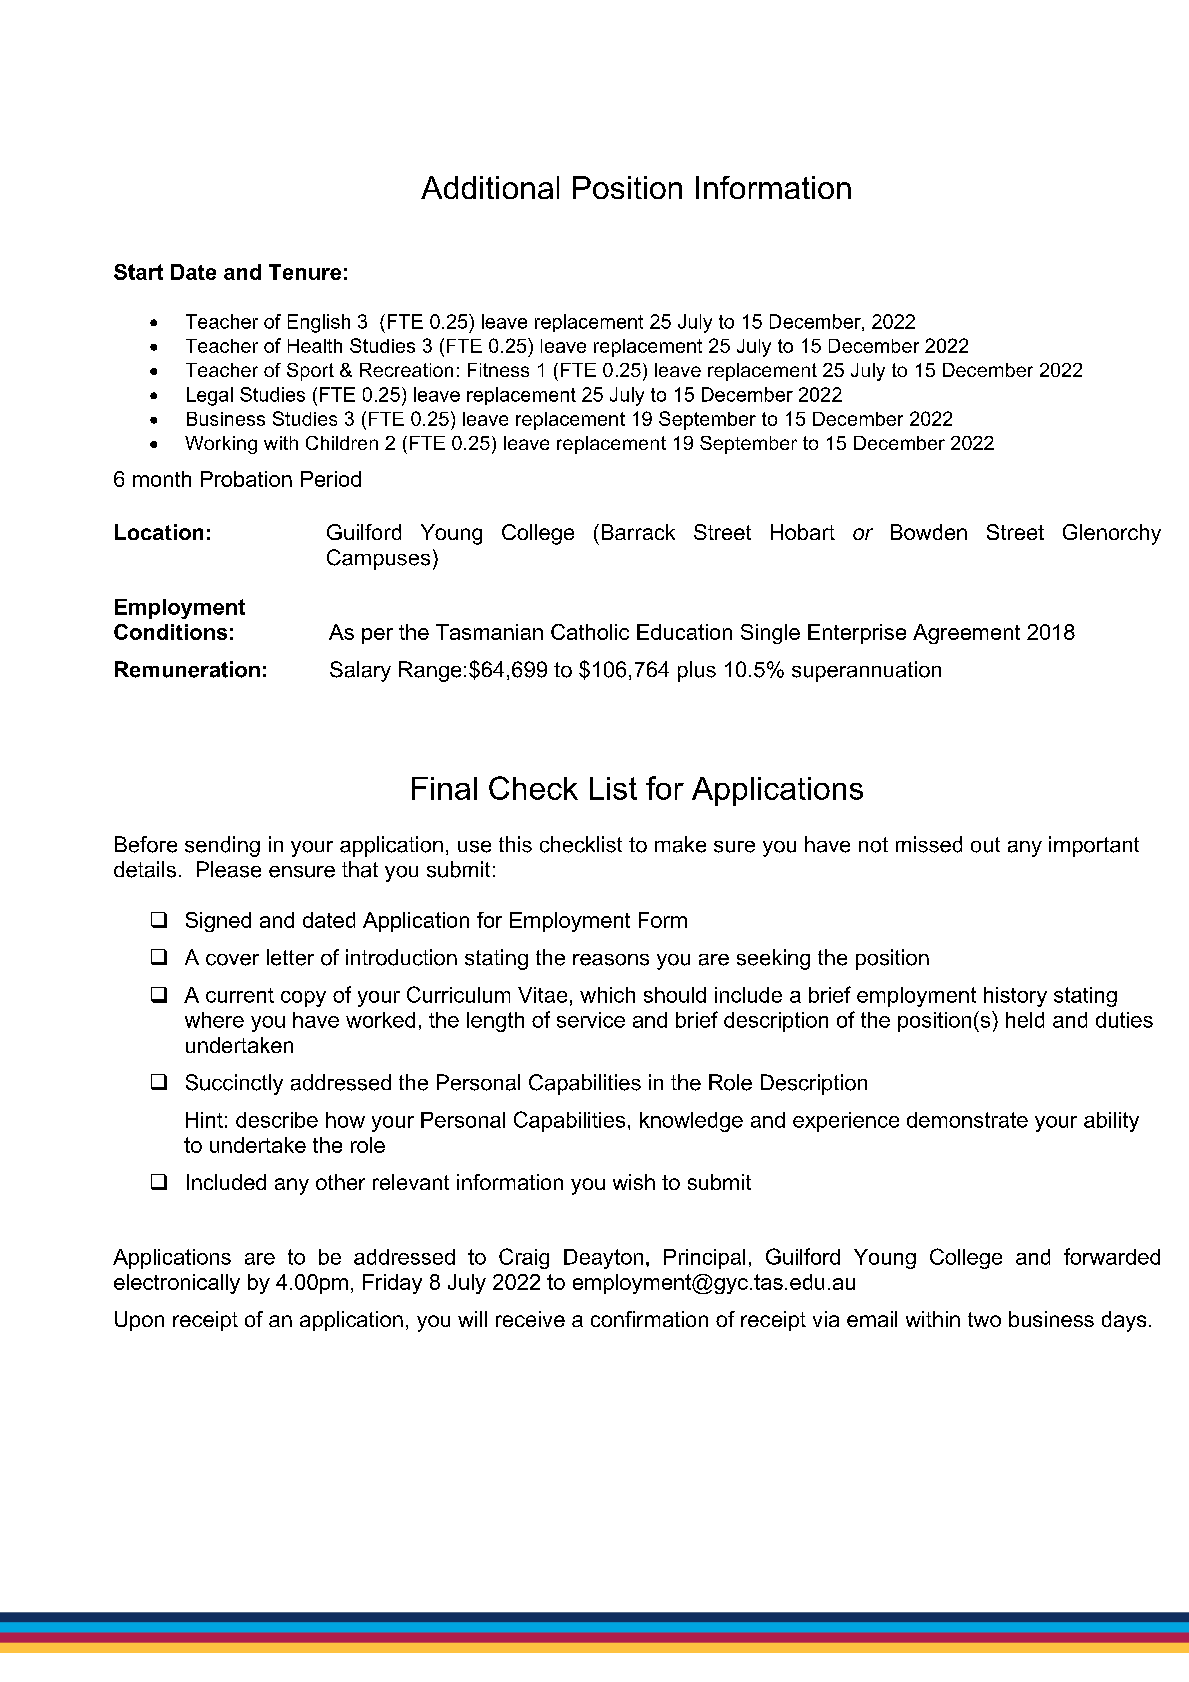 This image has height=1682, width=1189. What do you see at coordinates (177, 1284) in the image?
I see `electronically` at bounding box center [177, 1284].
